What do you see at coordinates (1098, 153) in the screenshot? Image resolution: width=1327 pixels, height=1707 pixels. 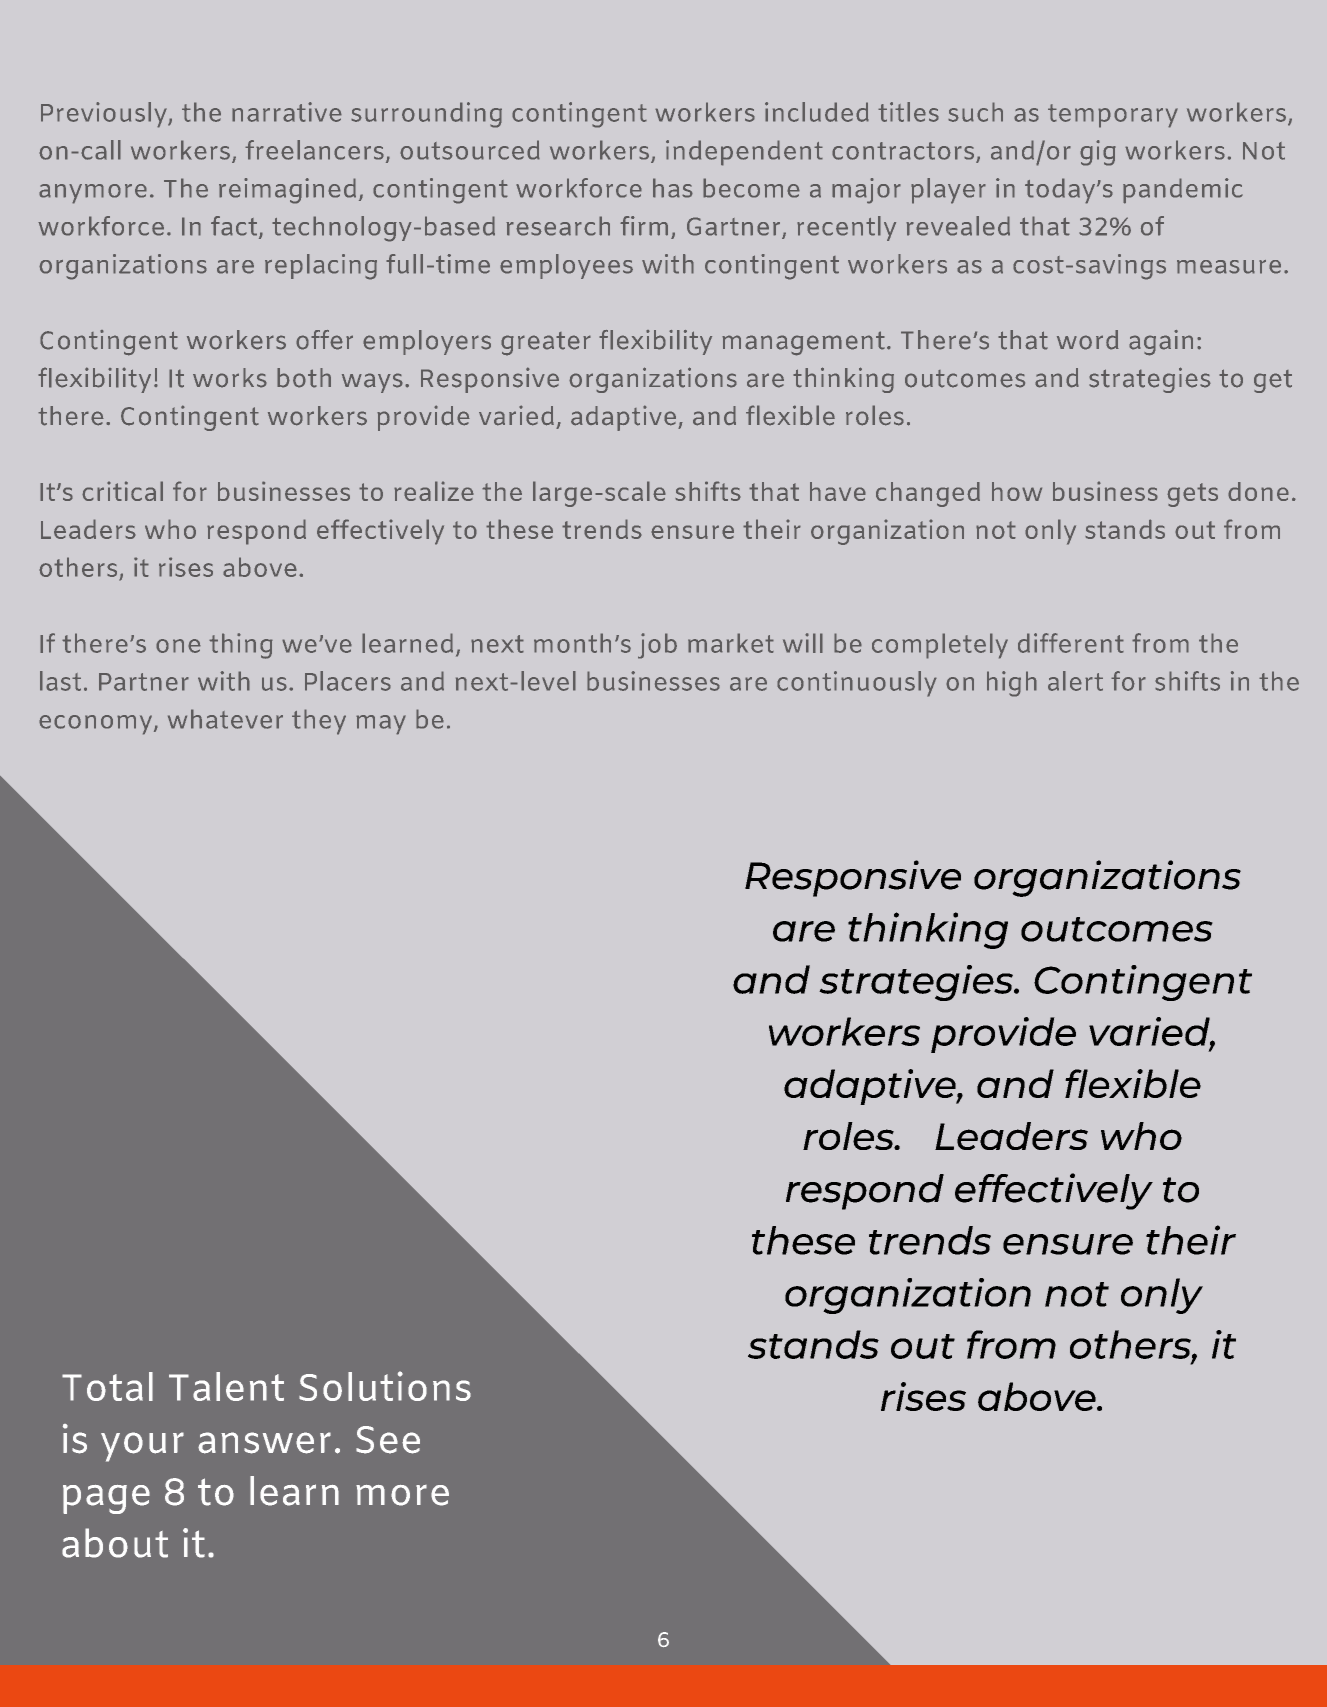 I see `gig` at bounding box center [1098, 153].
